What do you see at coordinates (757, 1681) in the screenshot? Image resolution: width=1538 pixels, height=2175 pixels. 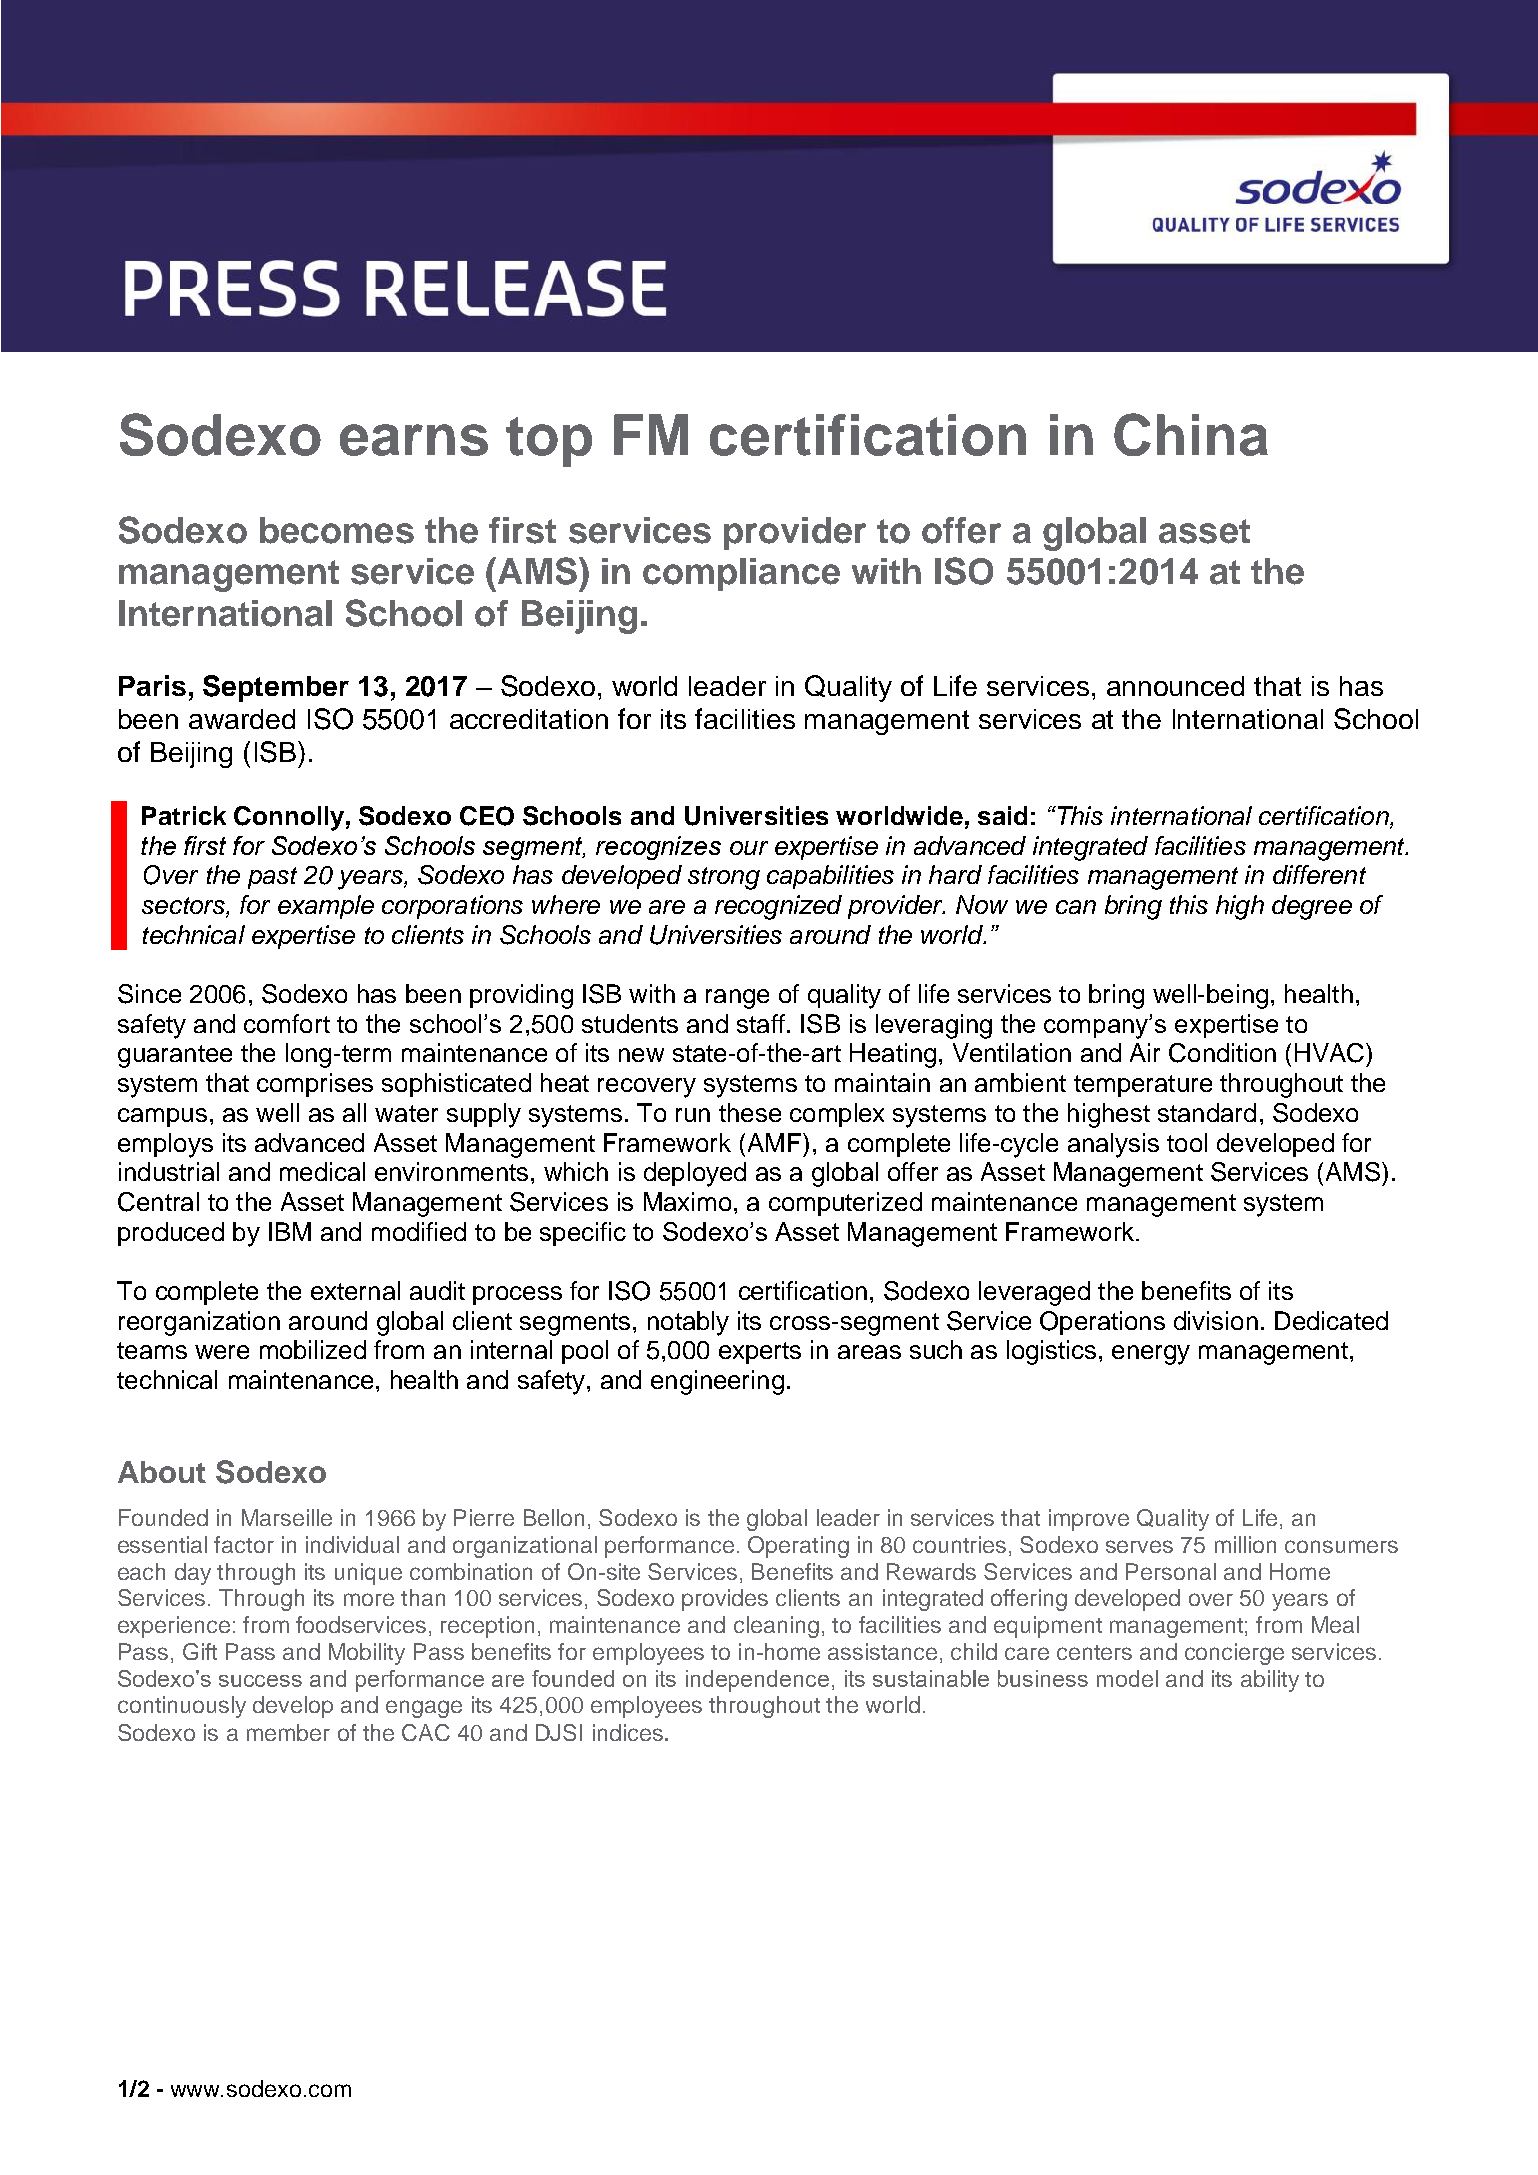 I see `independence` at bounding box center [757, 1681].
